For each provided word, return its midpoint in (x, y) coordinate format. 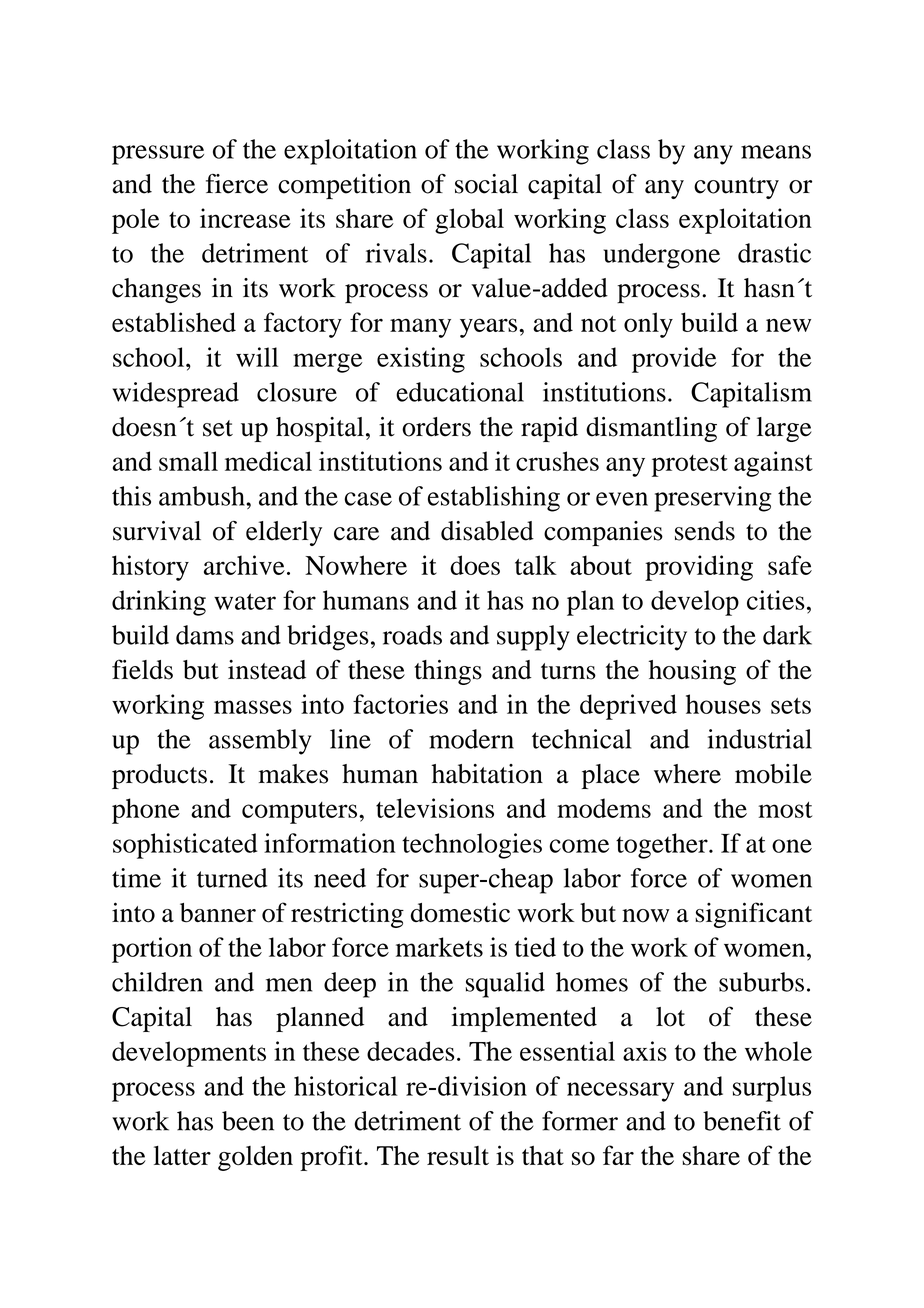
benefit (742, 1121)
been (248, 1121)
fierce (237, 184)
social (486, 184)
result (458, 1156)
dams (205, 635)
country (736, 188)
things (448, 672)
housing (692, 672)
